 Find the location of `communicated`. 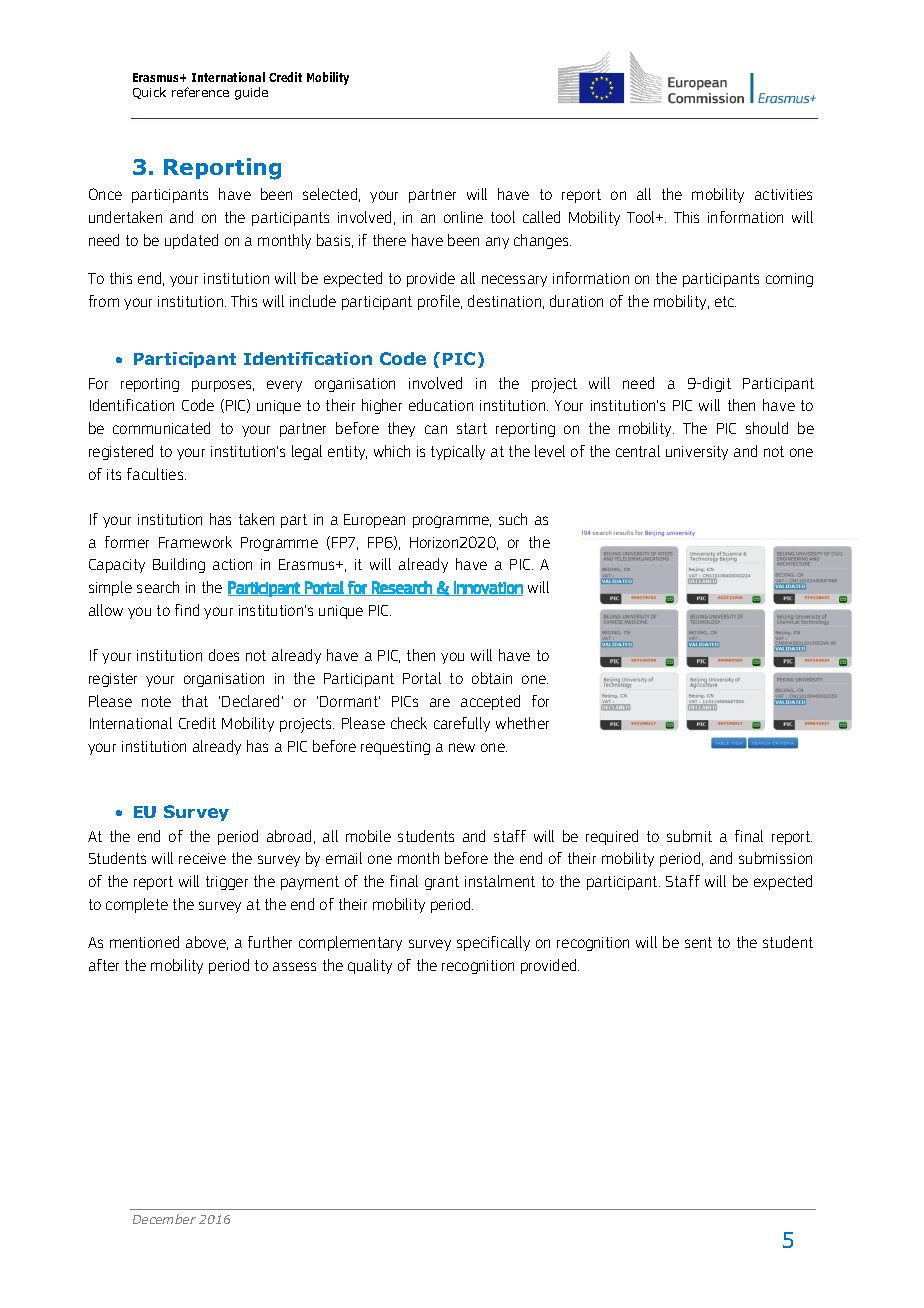

communicated is located at coordinates (161, 428).
